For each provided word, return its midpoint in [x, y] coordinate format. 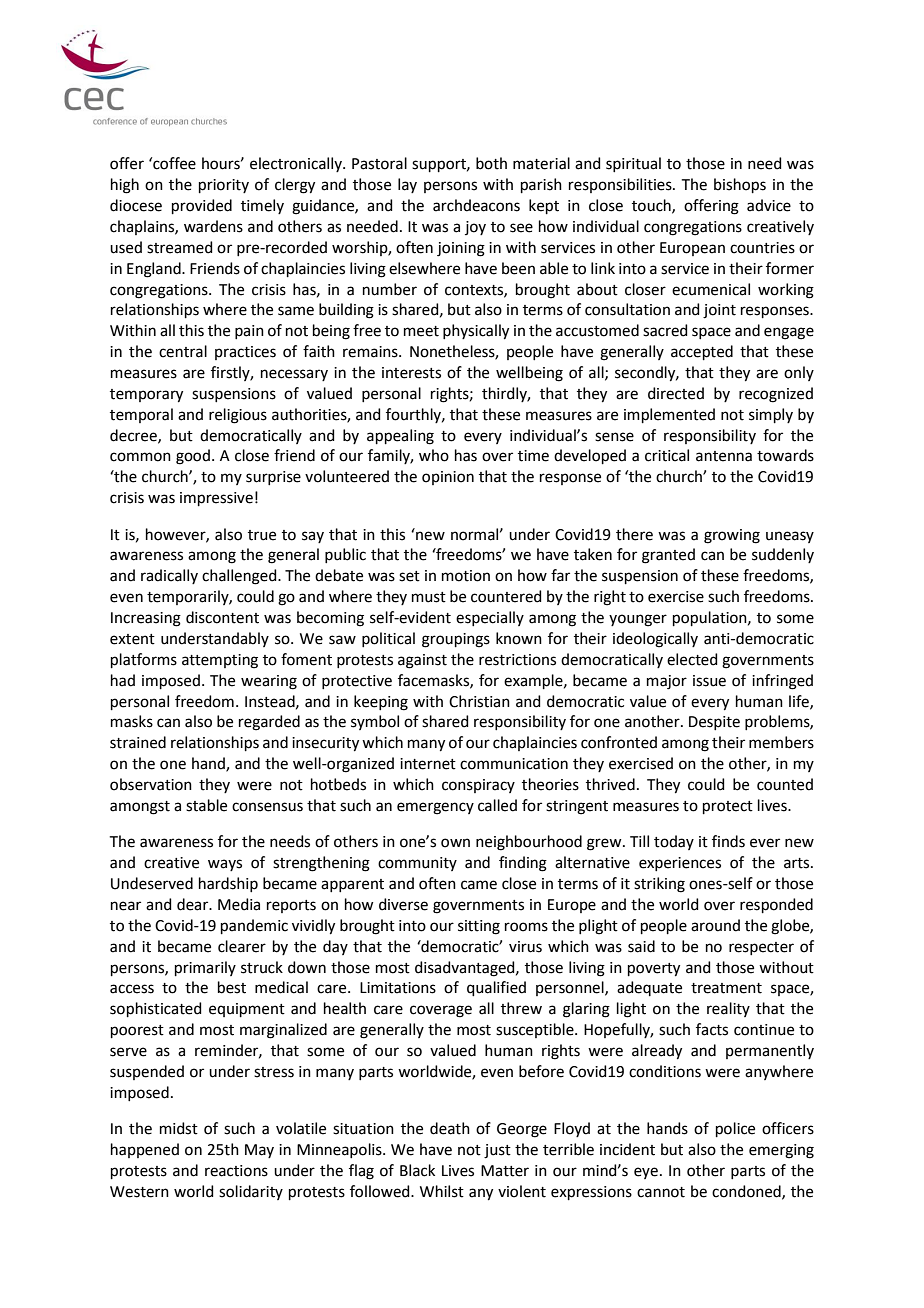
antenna [724, 456]
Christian [479, 701]
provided [202, 206]
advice [769, 205]
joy [475, 228]
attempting [220, 661]
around [715, 925]
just [497, 1151]
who [434, 455]
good [193, 457]
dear [194, 904]
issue [709, 681]
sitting [479, 927]
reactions [236, 1171]
